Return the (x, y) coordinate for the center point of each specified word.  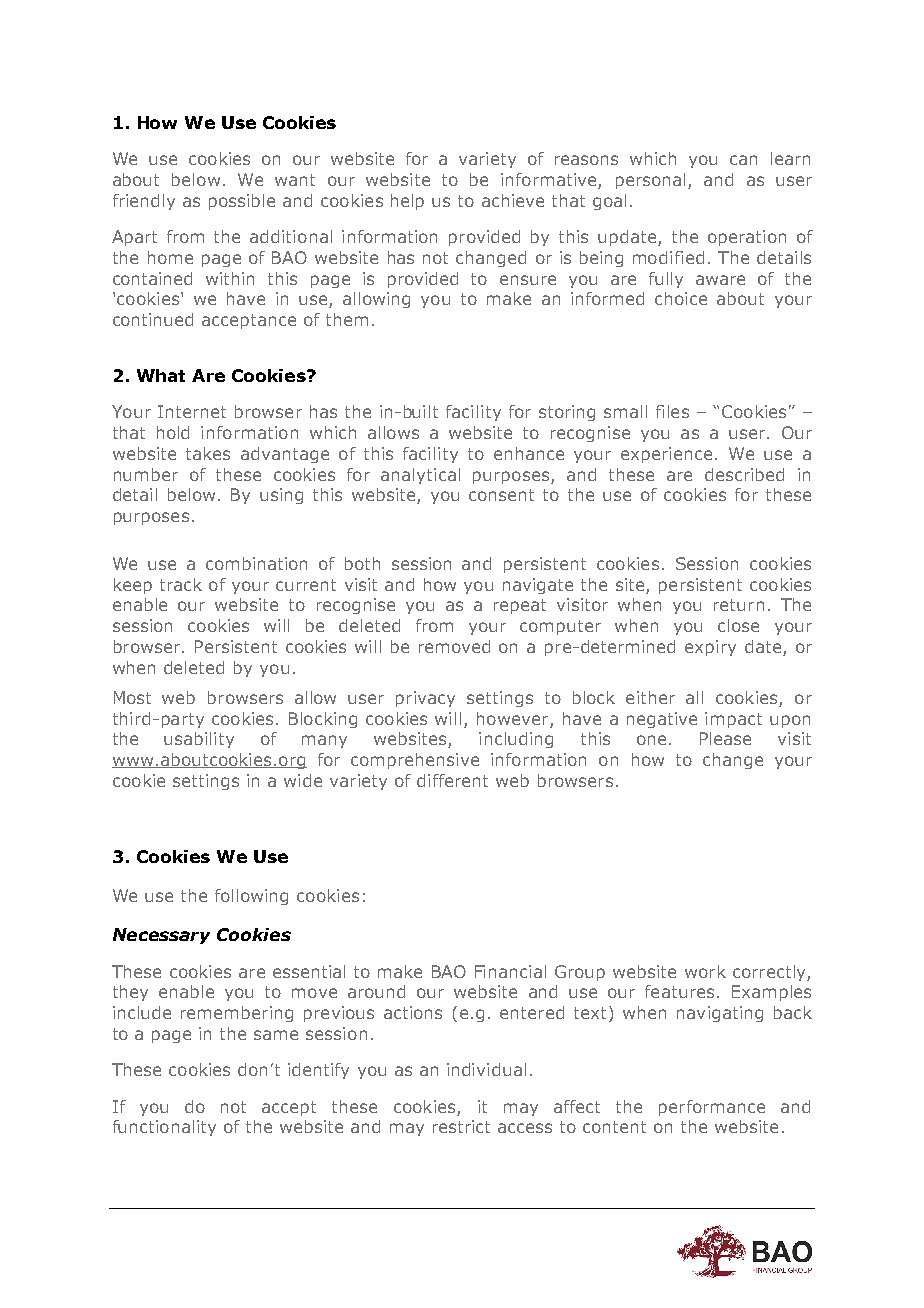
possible (242, 202)
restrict (461, 1126)
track (181, 584)
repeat (520, 606)
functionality (164, 1128)
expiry (710, 648)
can (743, 160)
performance (712, 1108)
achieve (513, 200)
